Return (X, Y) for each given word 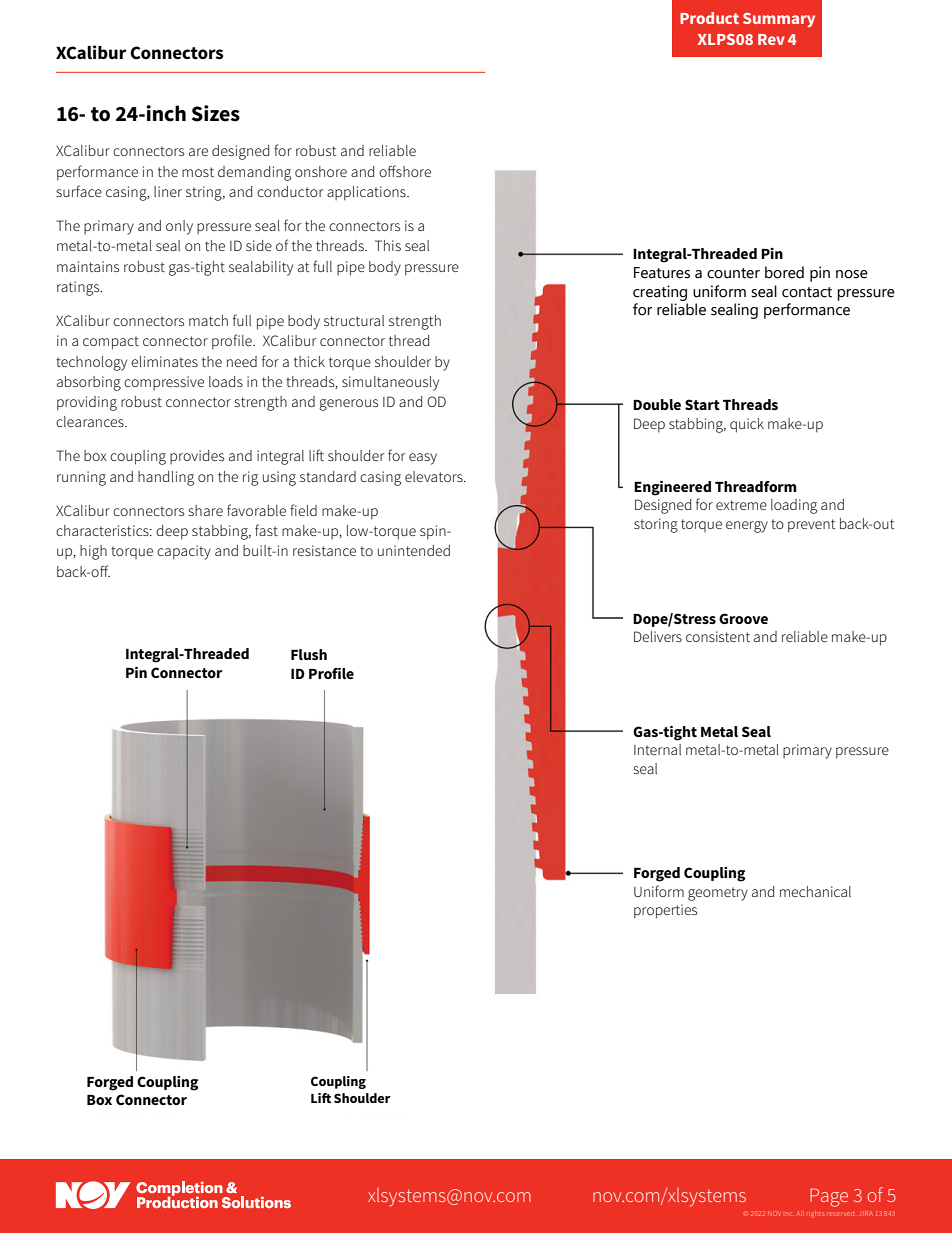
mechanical (815, 891)
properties (665, 911)
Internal (657, 749)
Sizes (216, 113)
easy (423, 459)
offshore (405, 171)
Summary (779, 20)
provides (197, 457)
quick (747, 425)
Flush (309, 654)
